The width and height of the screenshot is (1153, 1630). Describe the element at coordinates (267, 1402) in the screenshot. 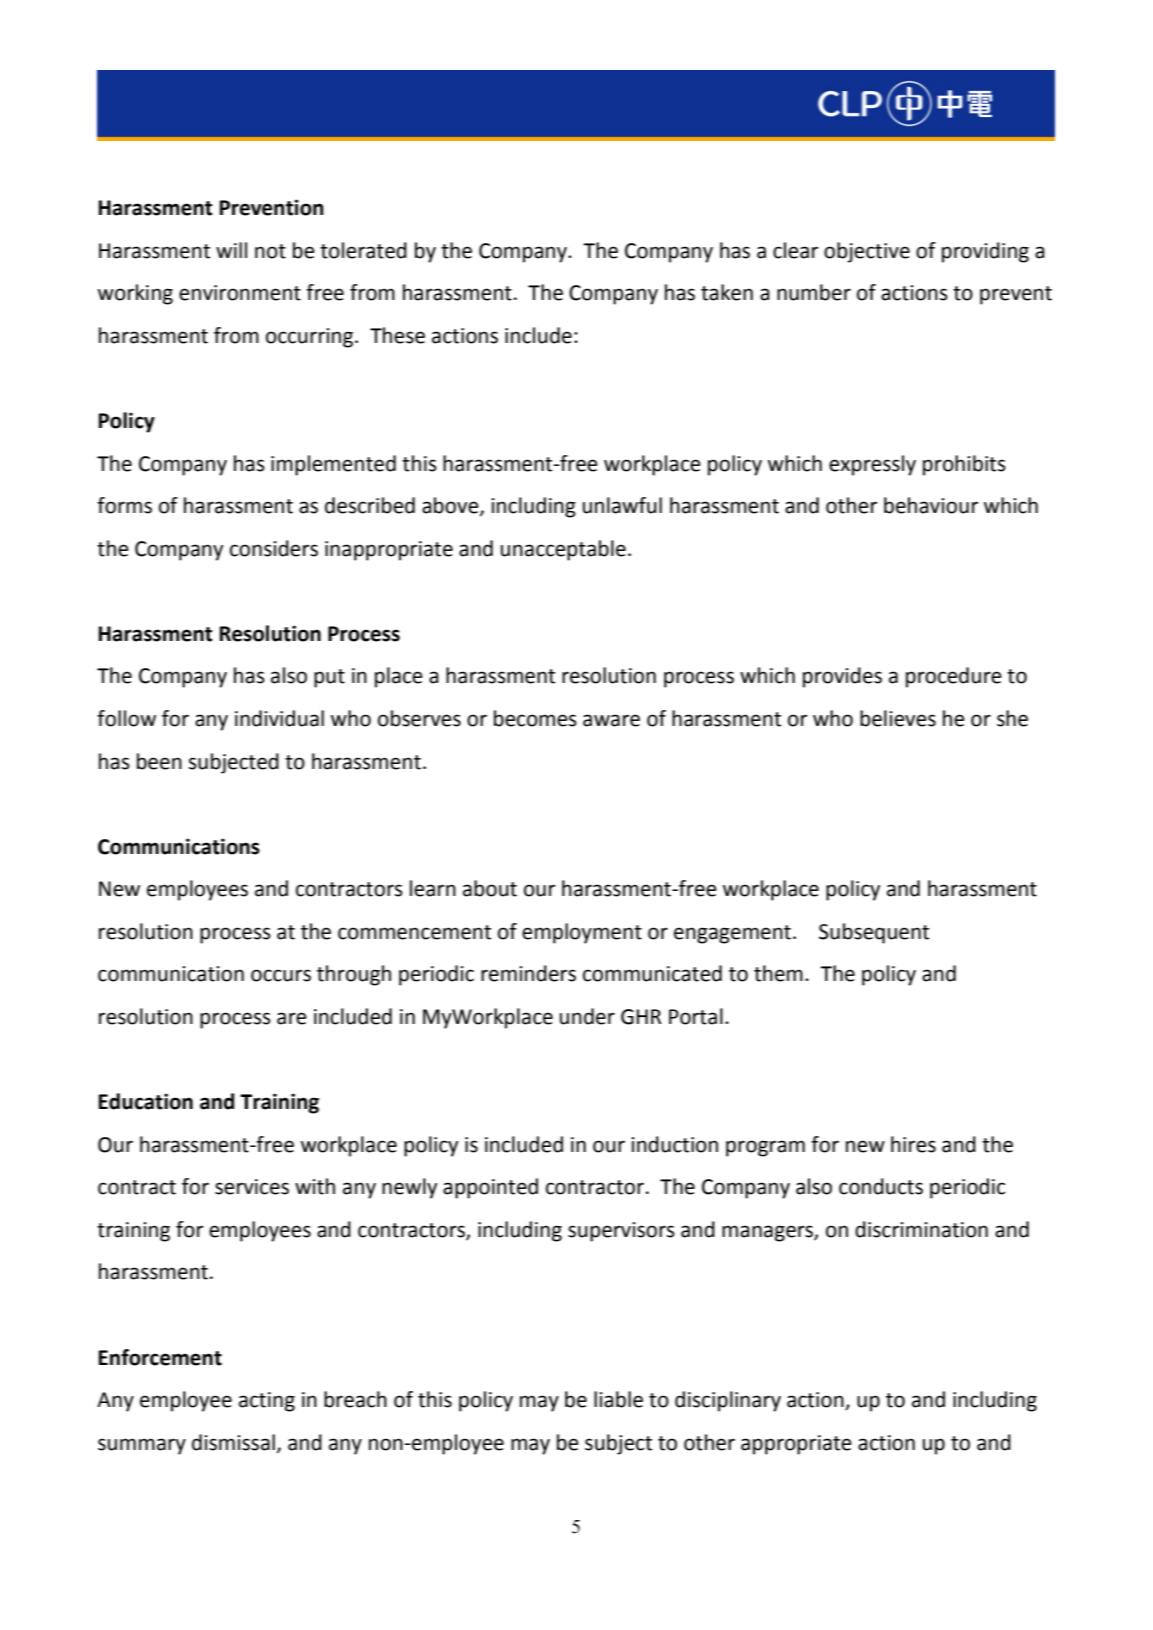

I see `acting` at that location.
